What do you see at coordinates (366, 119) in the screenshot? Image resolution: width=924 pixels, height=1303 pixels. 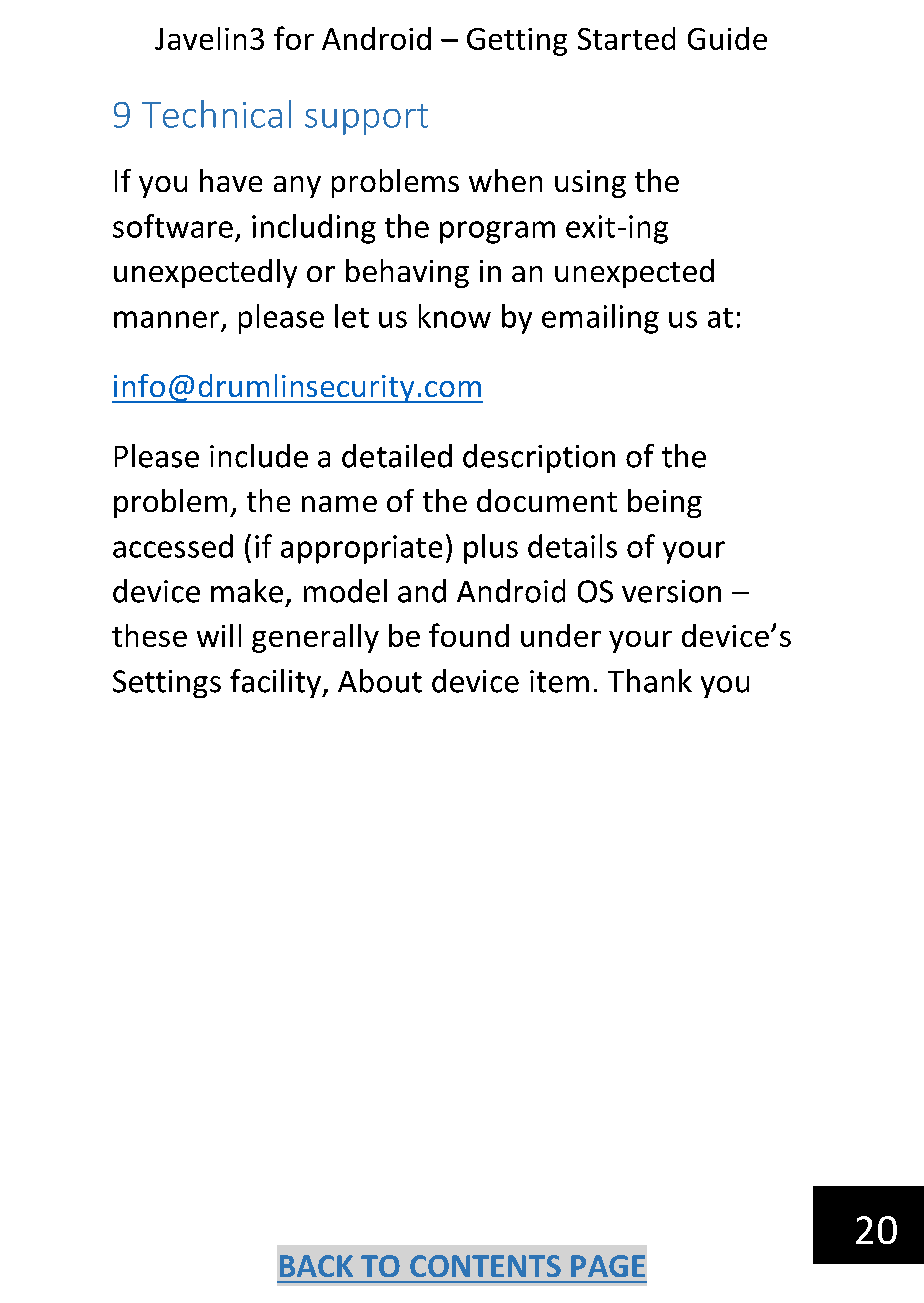 I see `support` at bounding box center [366, 119].
